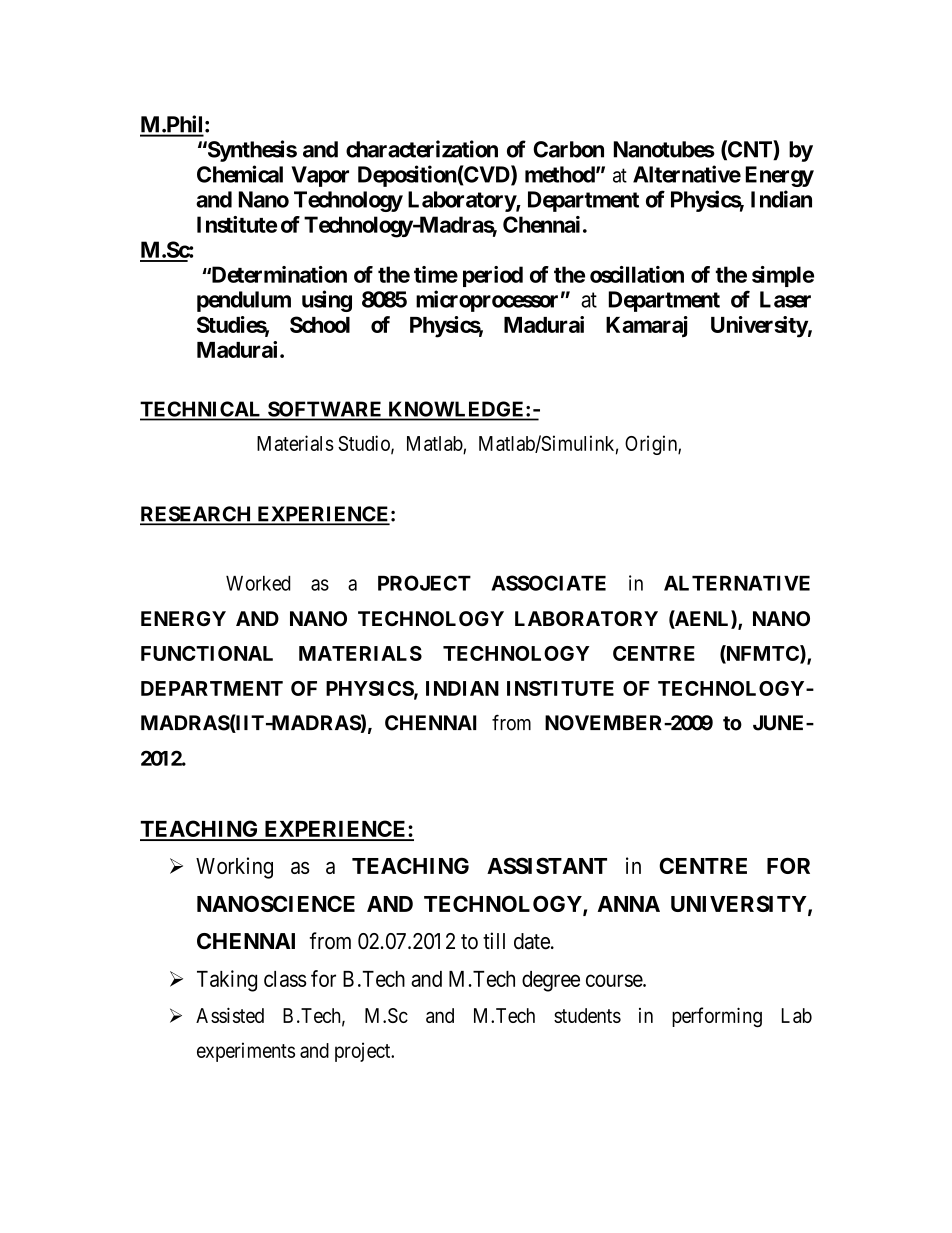 Image resolution: width=952 pixels, height=1233 pixels. Describe the element at coordinates (717, 1017) in the page. I see `performing` at that location.
